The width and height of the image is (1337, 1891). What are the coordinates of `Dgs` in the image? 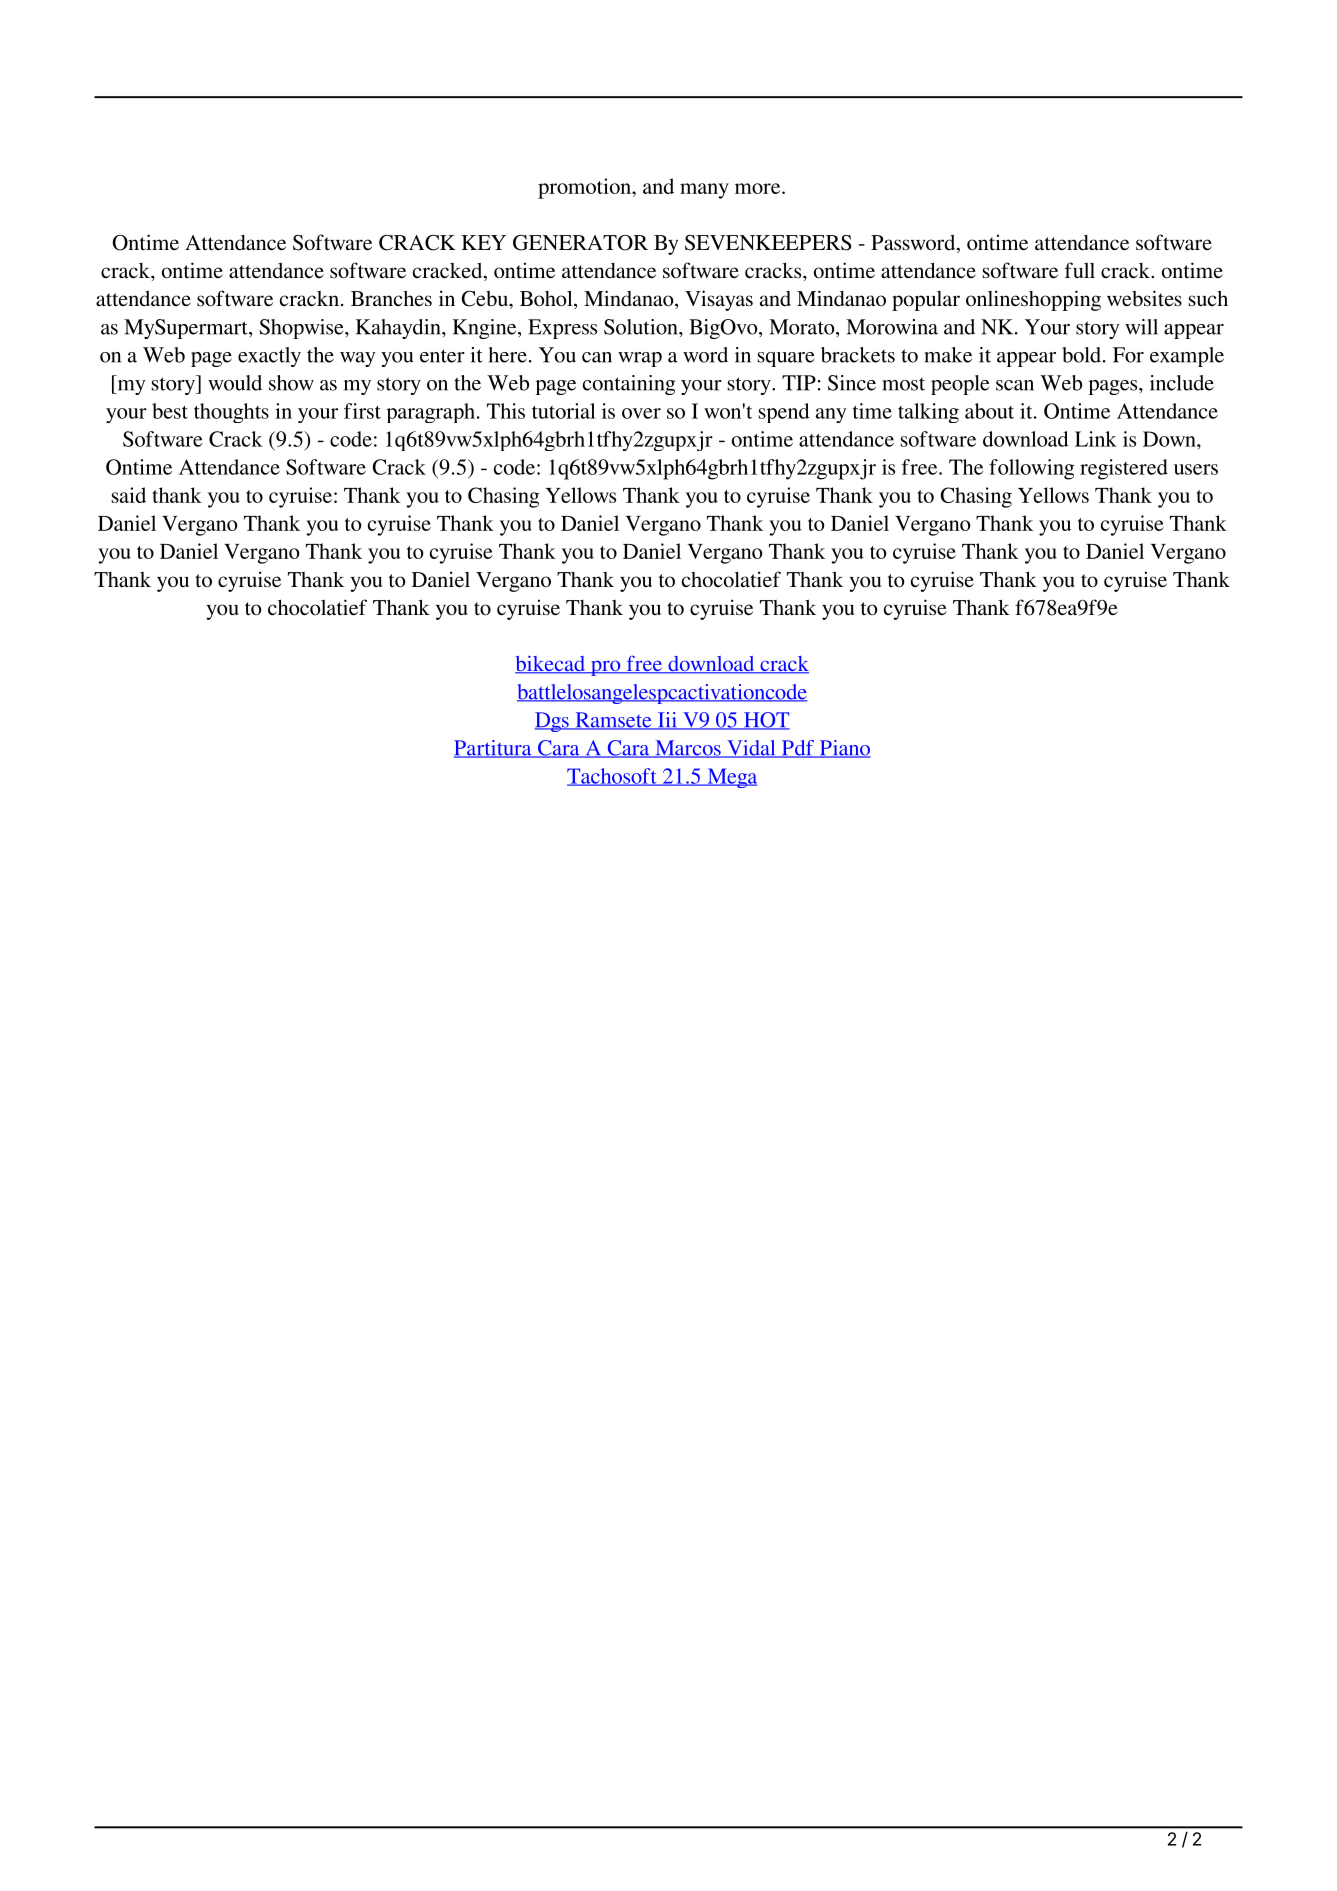 It's located at (553, 722).
